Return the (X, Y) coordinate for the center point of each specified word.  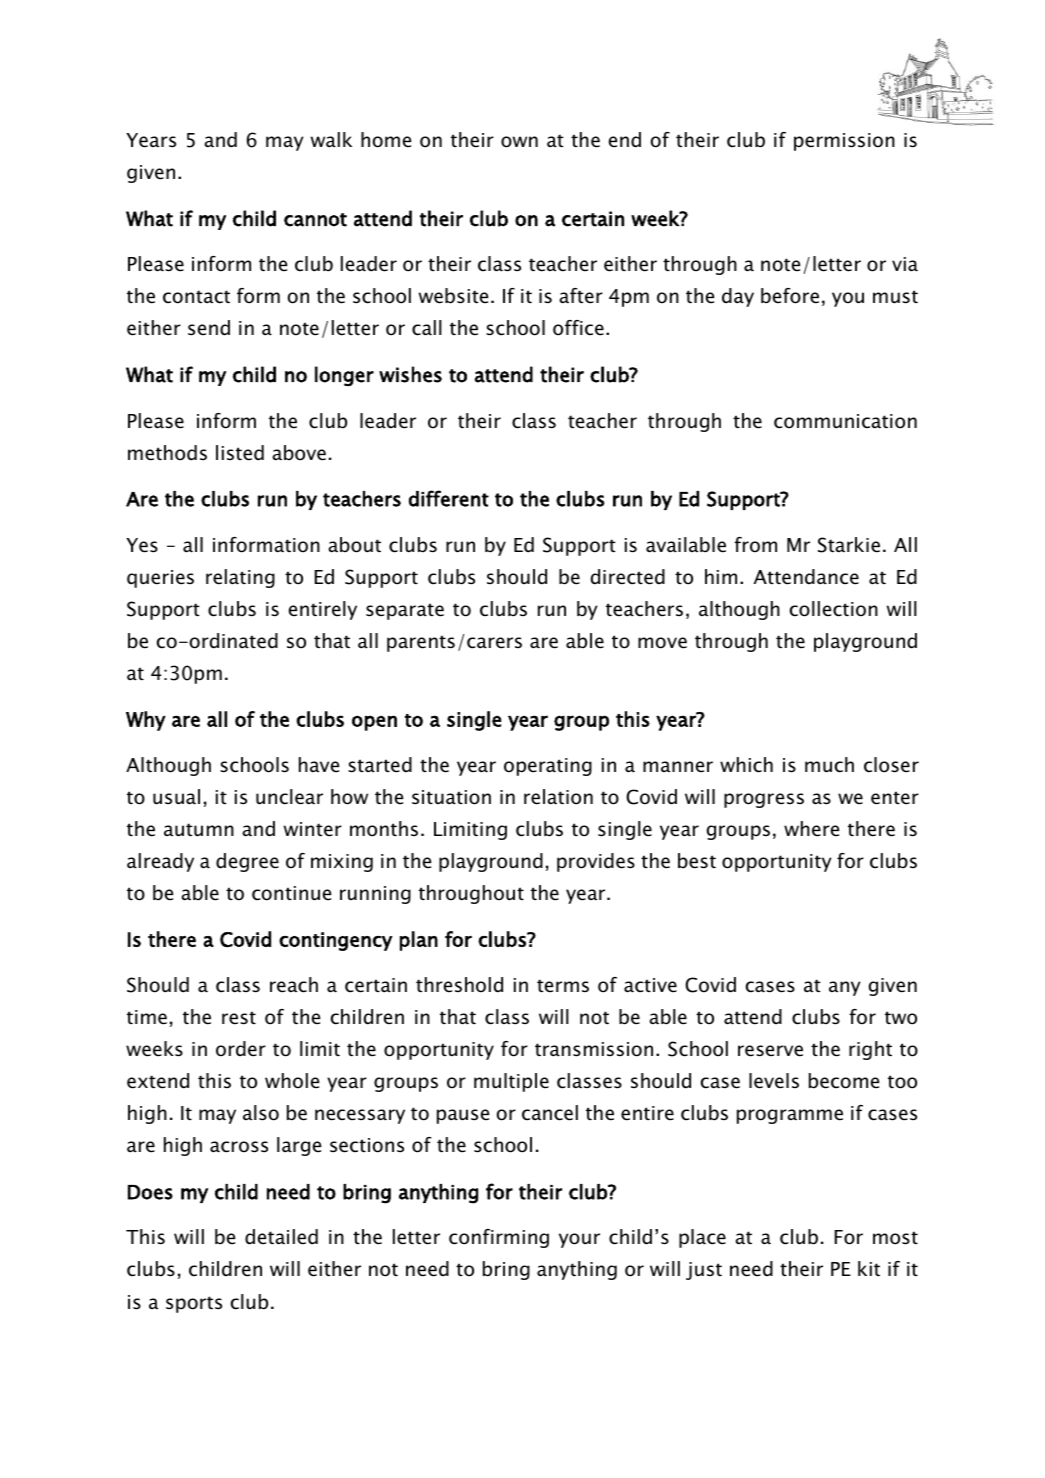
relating (240, 578)
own (519, 142)
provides (596, 862)
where (811, 829)
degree (247, 862)
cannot (315, 220)
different (449, 498)
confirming (499, 1238)
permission (844, 142)
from (755, 545)
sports (194, 1304)
